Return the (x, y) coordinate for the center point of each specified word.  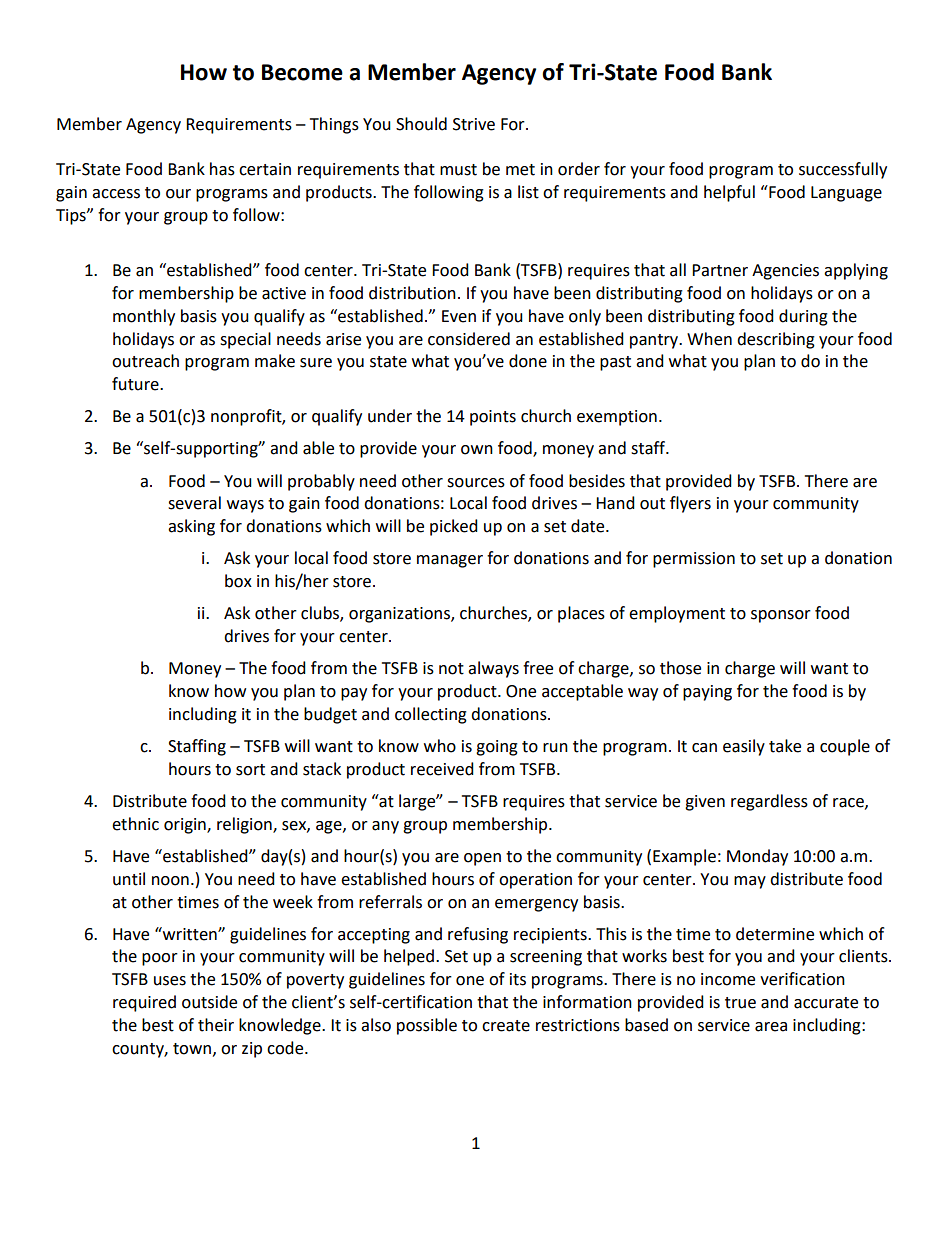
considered (469, 339)
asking (191, 527)
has (222, 169)
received (442, 769)
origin (186, 826)
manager (450, 561)
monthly (144, 317)
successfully (843, 170)
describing (776, 340)
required (144, 1003)
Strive (474, 124)
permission (694, 560)
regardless (769, 802)
